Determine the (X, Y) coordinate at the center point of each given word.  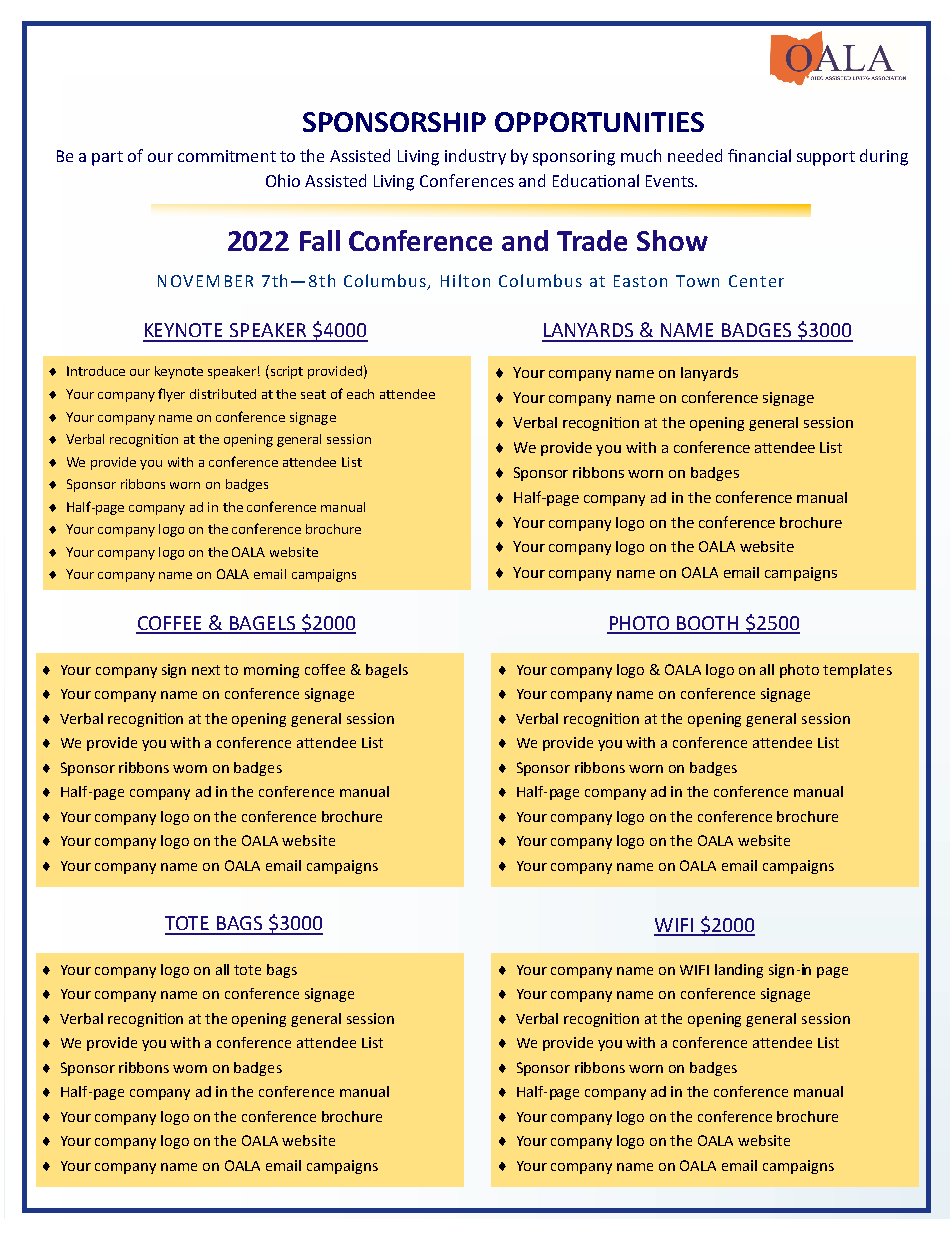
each (360, 394)
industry (475, 157)
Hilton (465, 280)
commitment (227, 156)
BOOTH (707, 624)
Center (756, 281)
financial (759, 155)
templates (857, 671)
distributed (223, 394)
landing (739, 971)
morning (271, 671)
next (206, 670)
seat (313, 394)
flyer (171, 395)
